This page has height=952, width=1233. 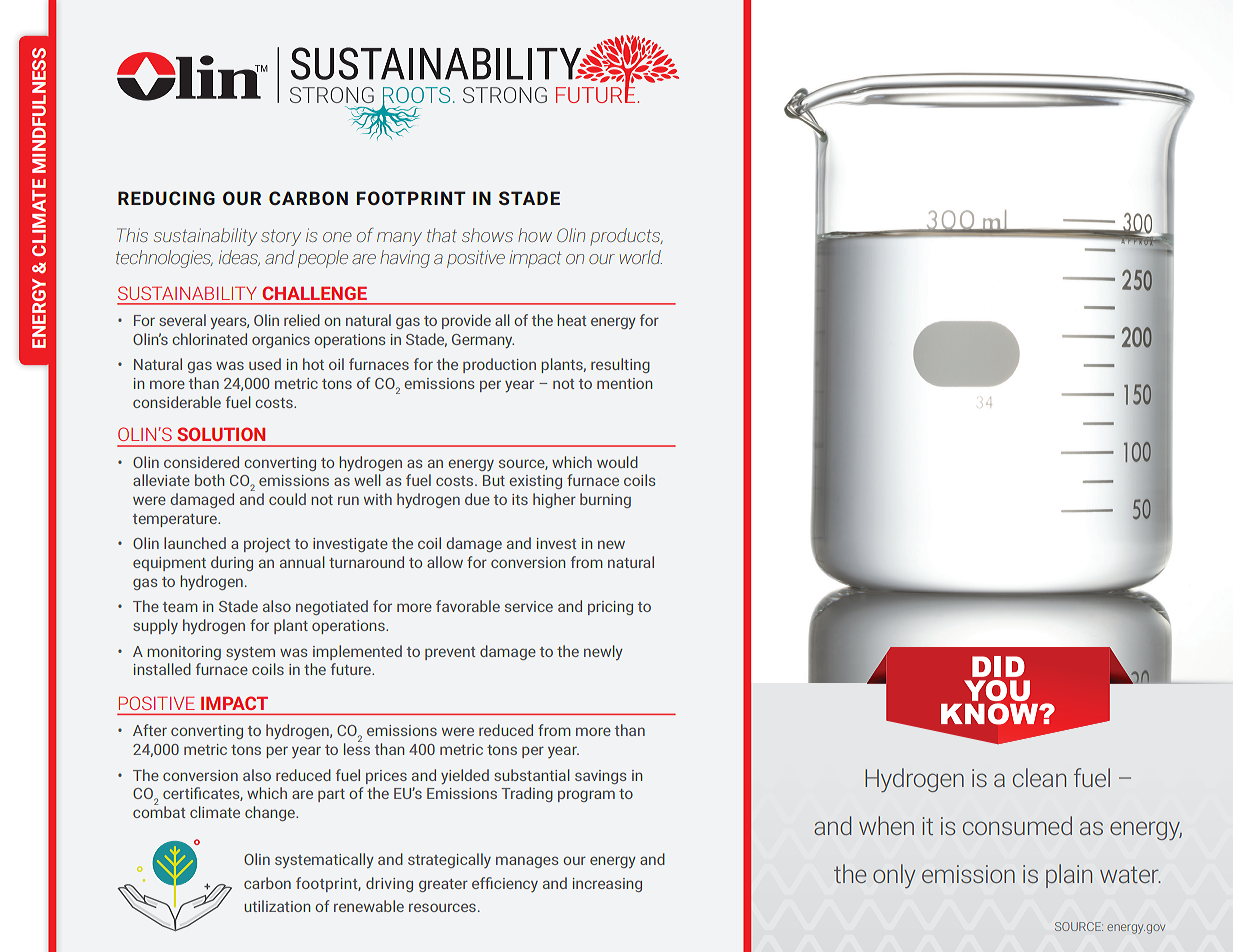 I want to click on utilization, so click(x=277, y=906).
